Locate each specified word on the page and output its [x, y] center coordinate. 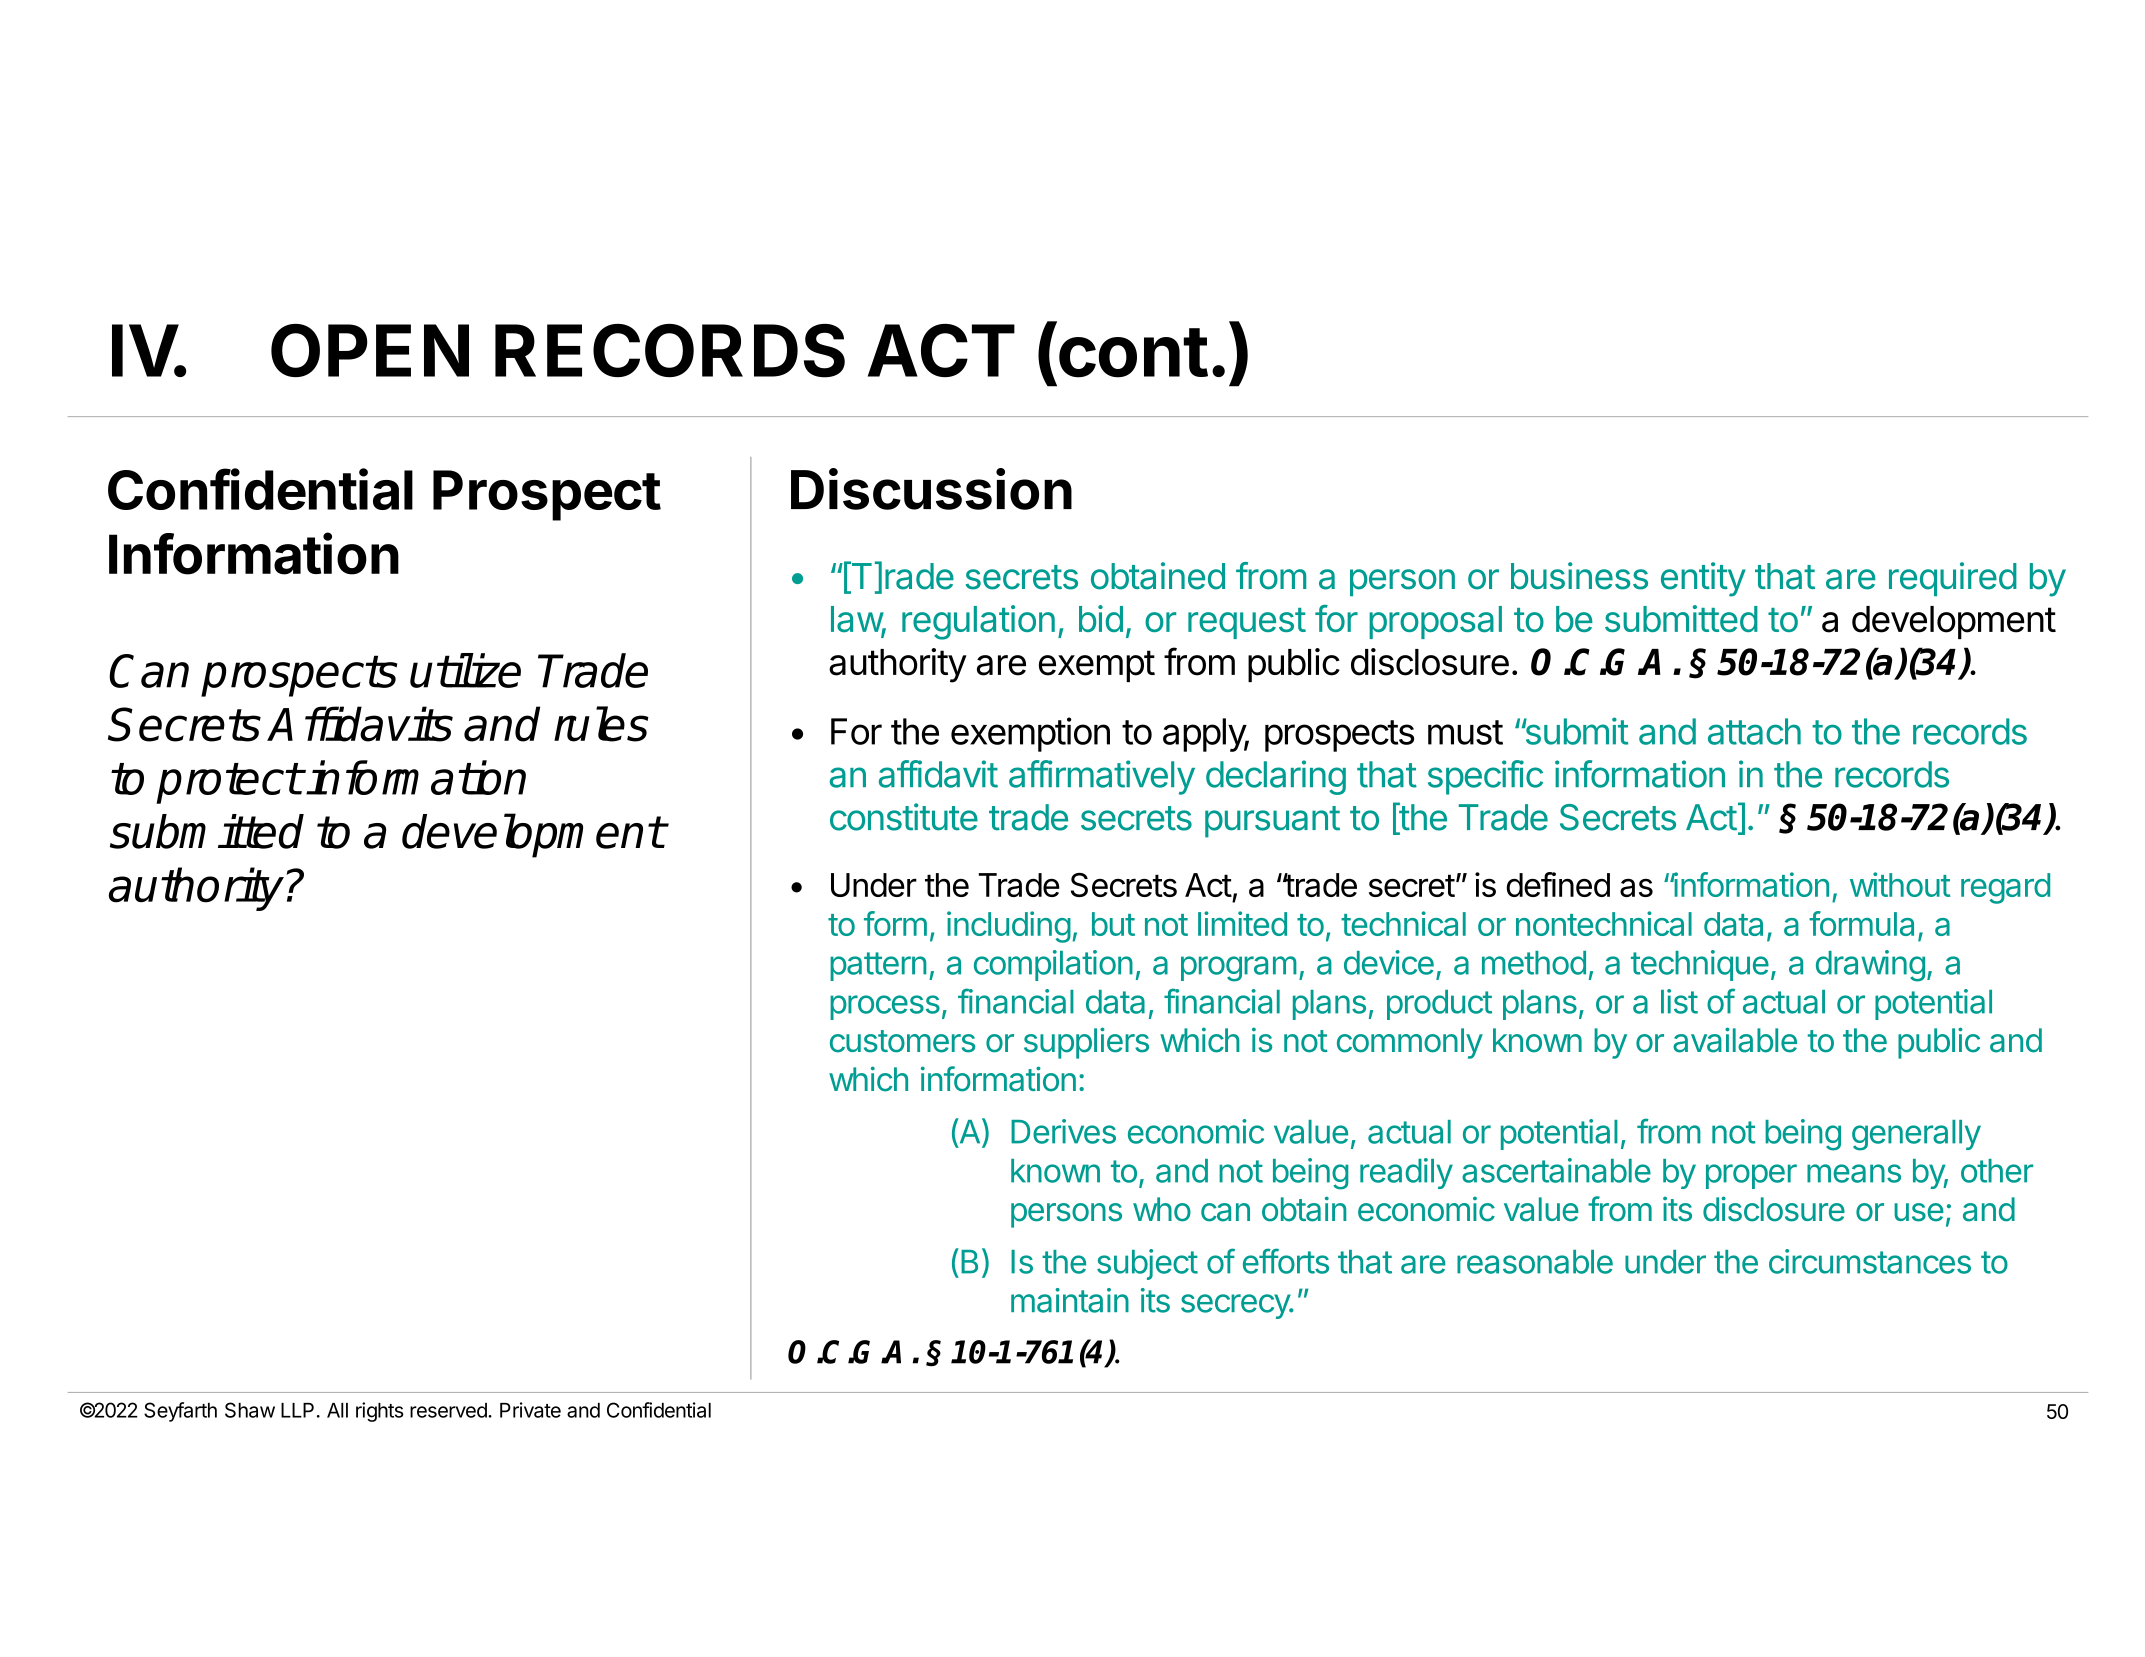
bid [1101, 618]
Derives [1063, 1131]
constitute [904, 817]
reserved [449, 1410]
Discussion [931, 489]
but [1113, 924]
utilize [465, 670]
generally [1916, 1135]
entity [1703, 579]
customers [902, 1041]
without [1900, 884]
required [1953, 579]
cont [1133, 353]
